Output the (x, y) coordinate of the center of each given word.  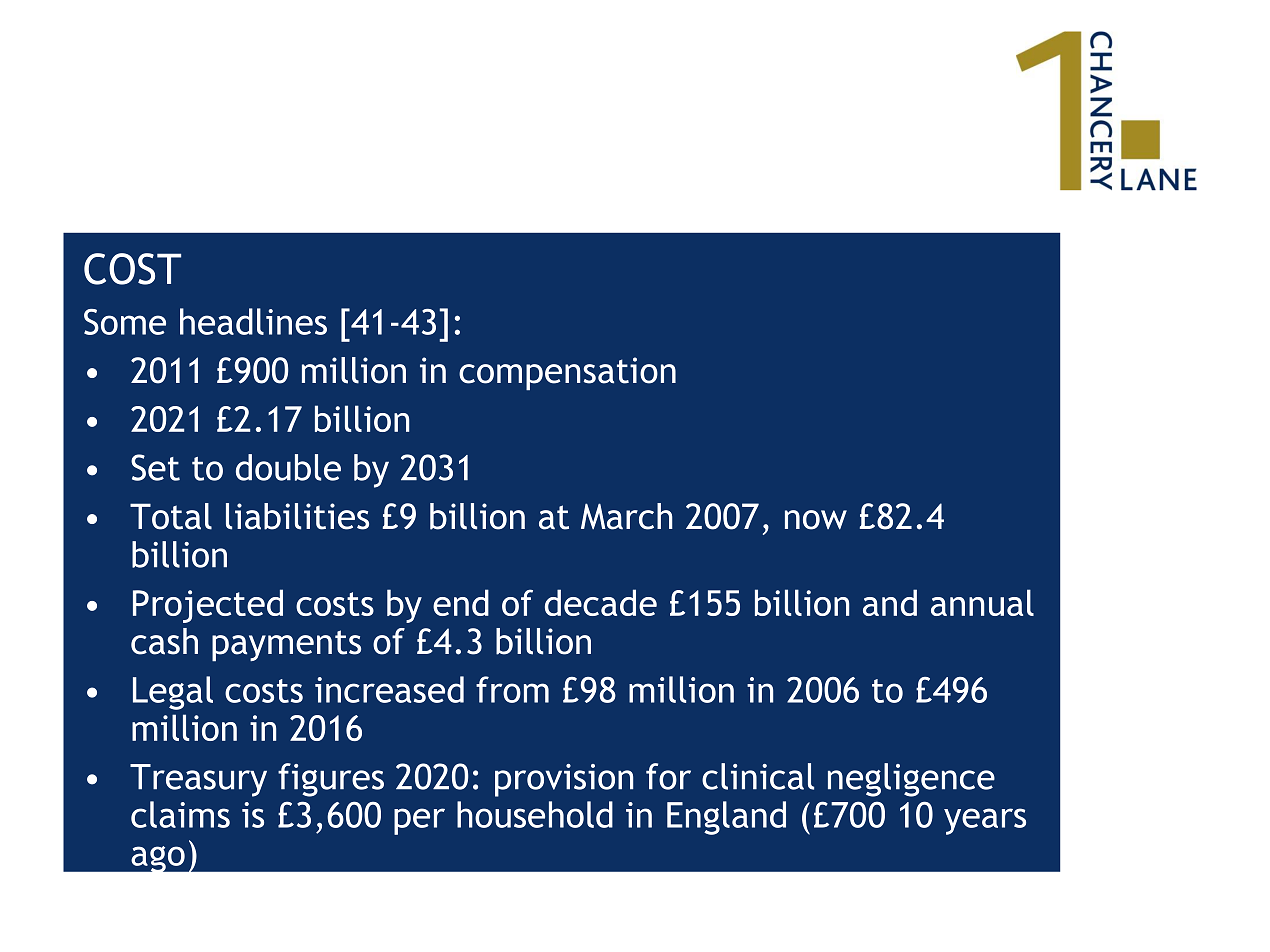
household (535, 814)
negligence (911, 780)
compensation (567, 374)
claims (180, 814)
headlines (253, 321)
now (816, 520)
